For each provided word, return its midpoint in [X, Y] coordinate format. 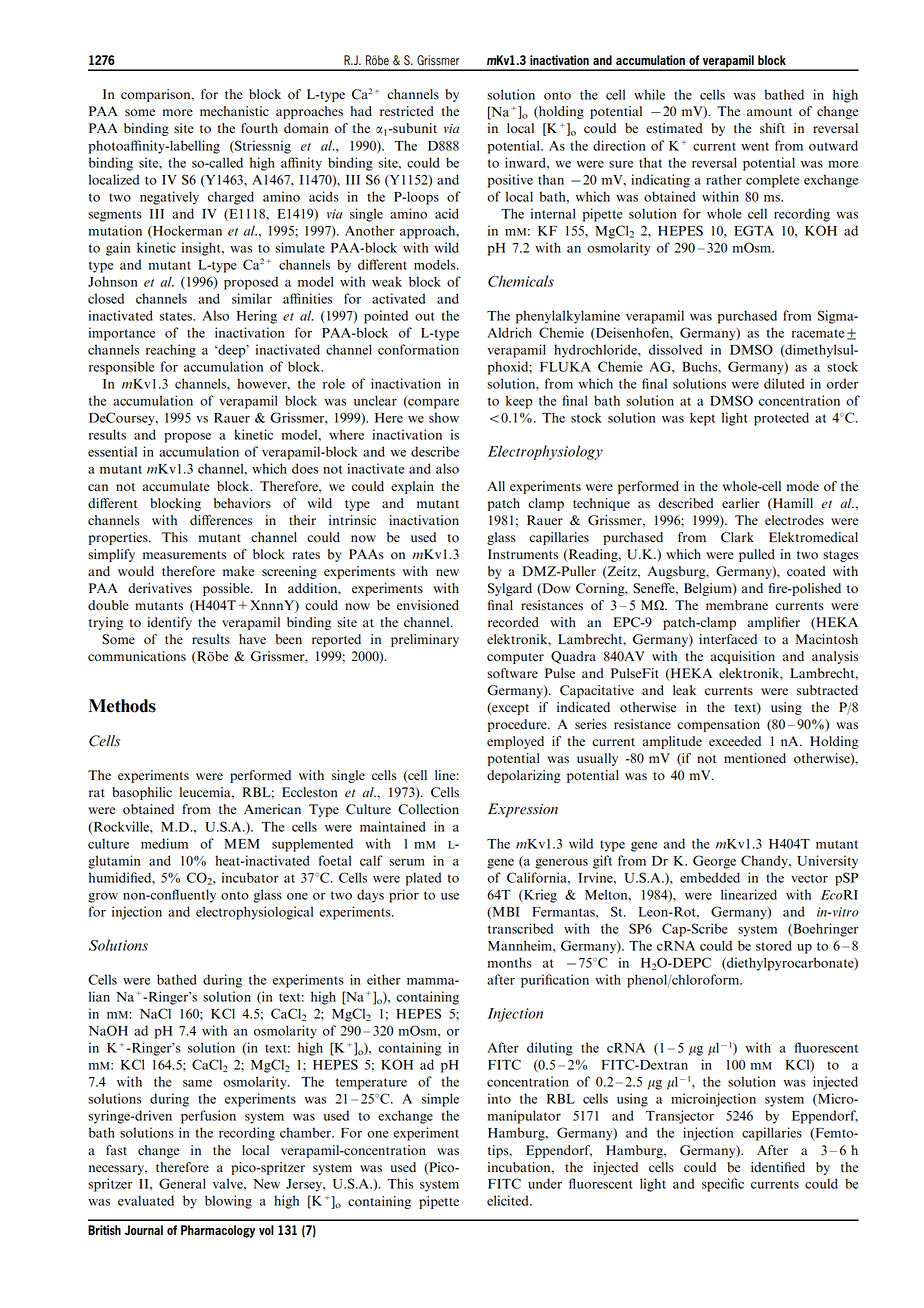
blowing [228, 1202]
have [252, 639]
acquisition [743, 657]
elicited [509, 1200]
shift [772, 128]
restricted [407, 111]
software [512, 673]
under [545, 1183]
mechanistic [234, 111]
